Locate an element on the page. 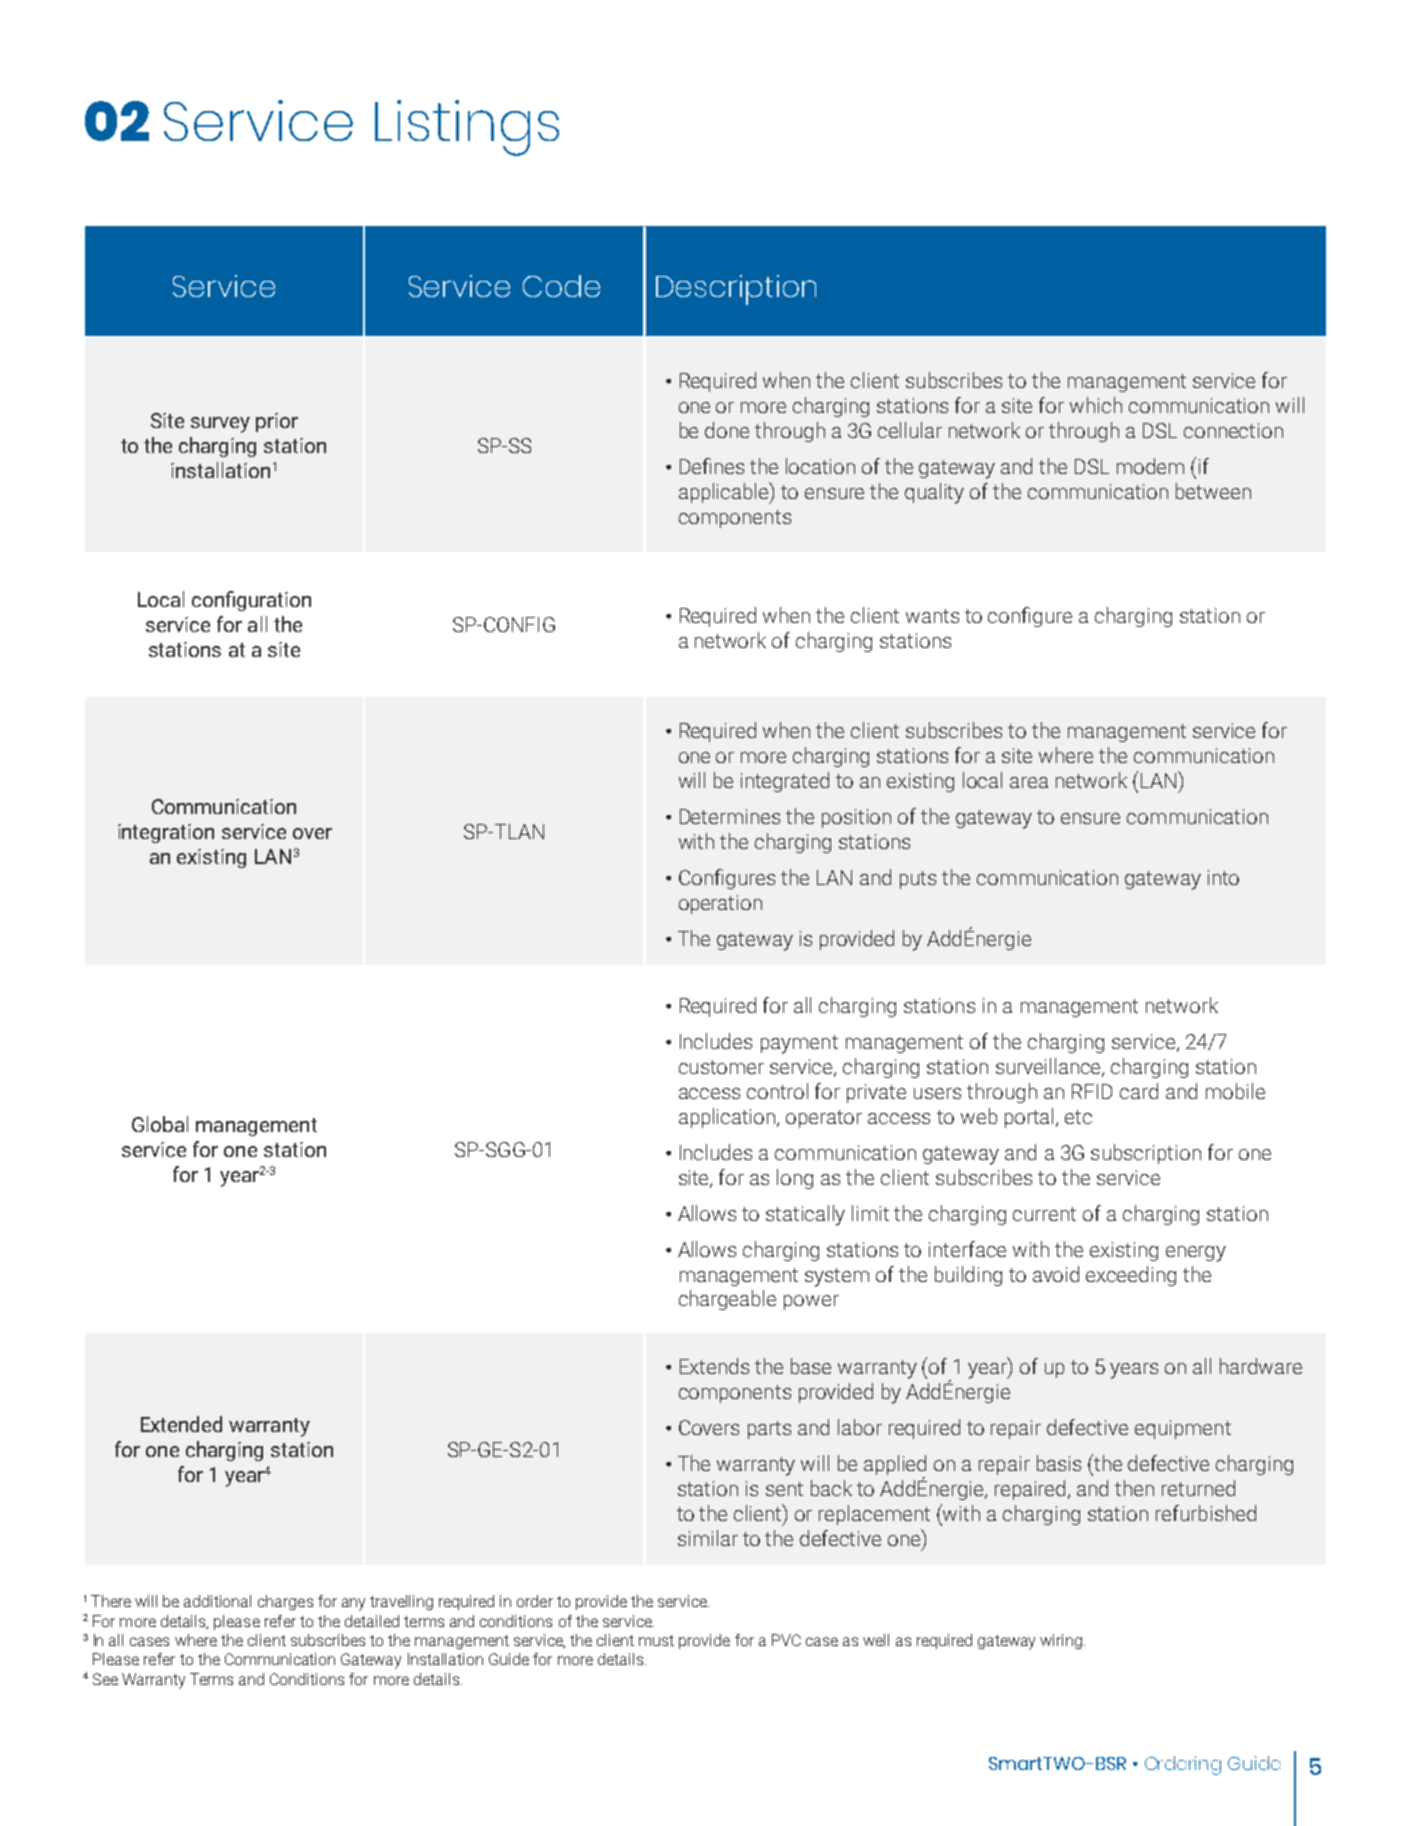 This page has width=1411, height=1826. which is located at coordinates (1096, 405).
